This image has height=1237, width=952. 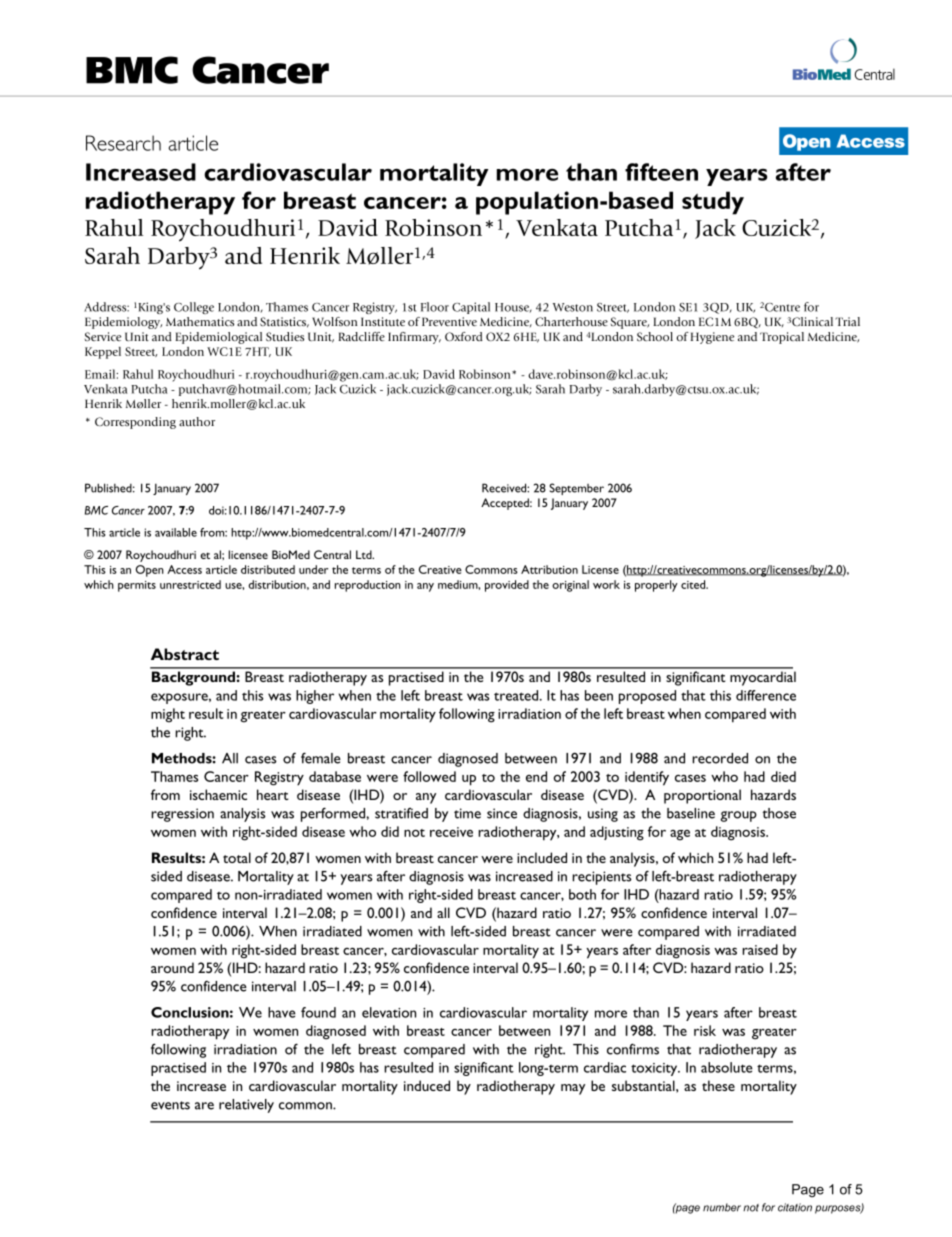 What do you see at coordinates (656, 586) in the image?
I see `properly` at bounding box center [656, 586].
